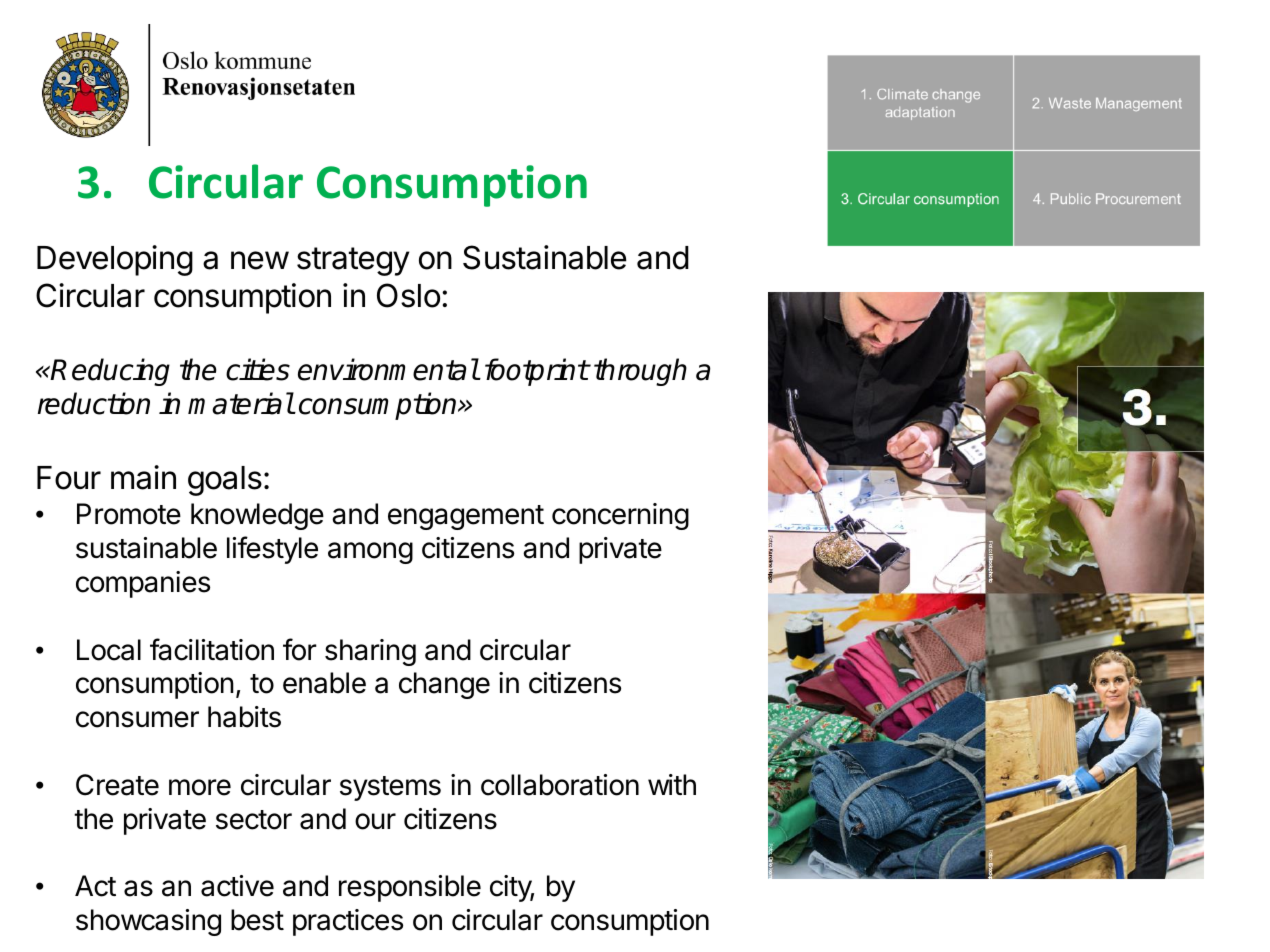 This screenshot has width=1270, height=952. Describe the element at coordinates (348, 922) in the screenshot. I see `practices` at that location.
